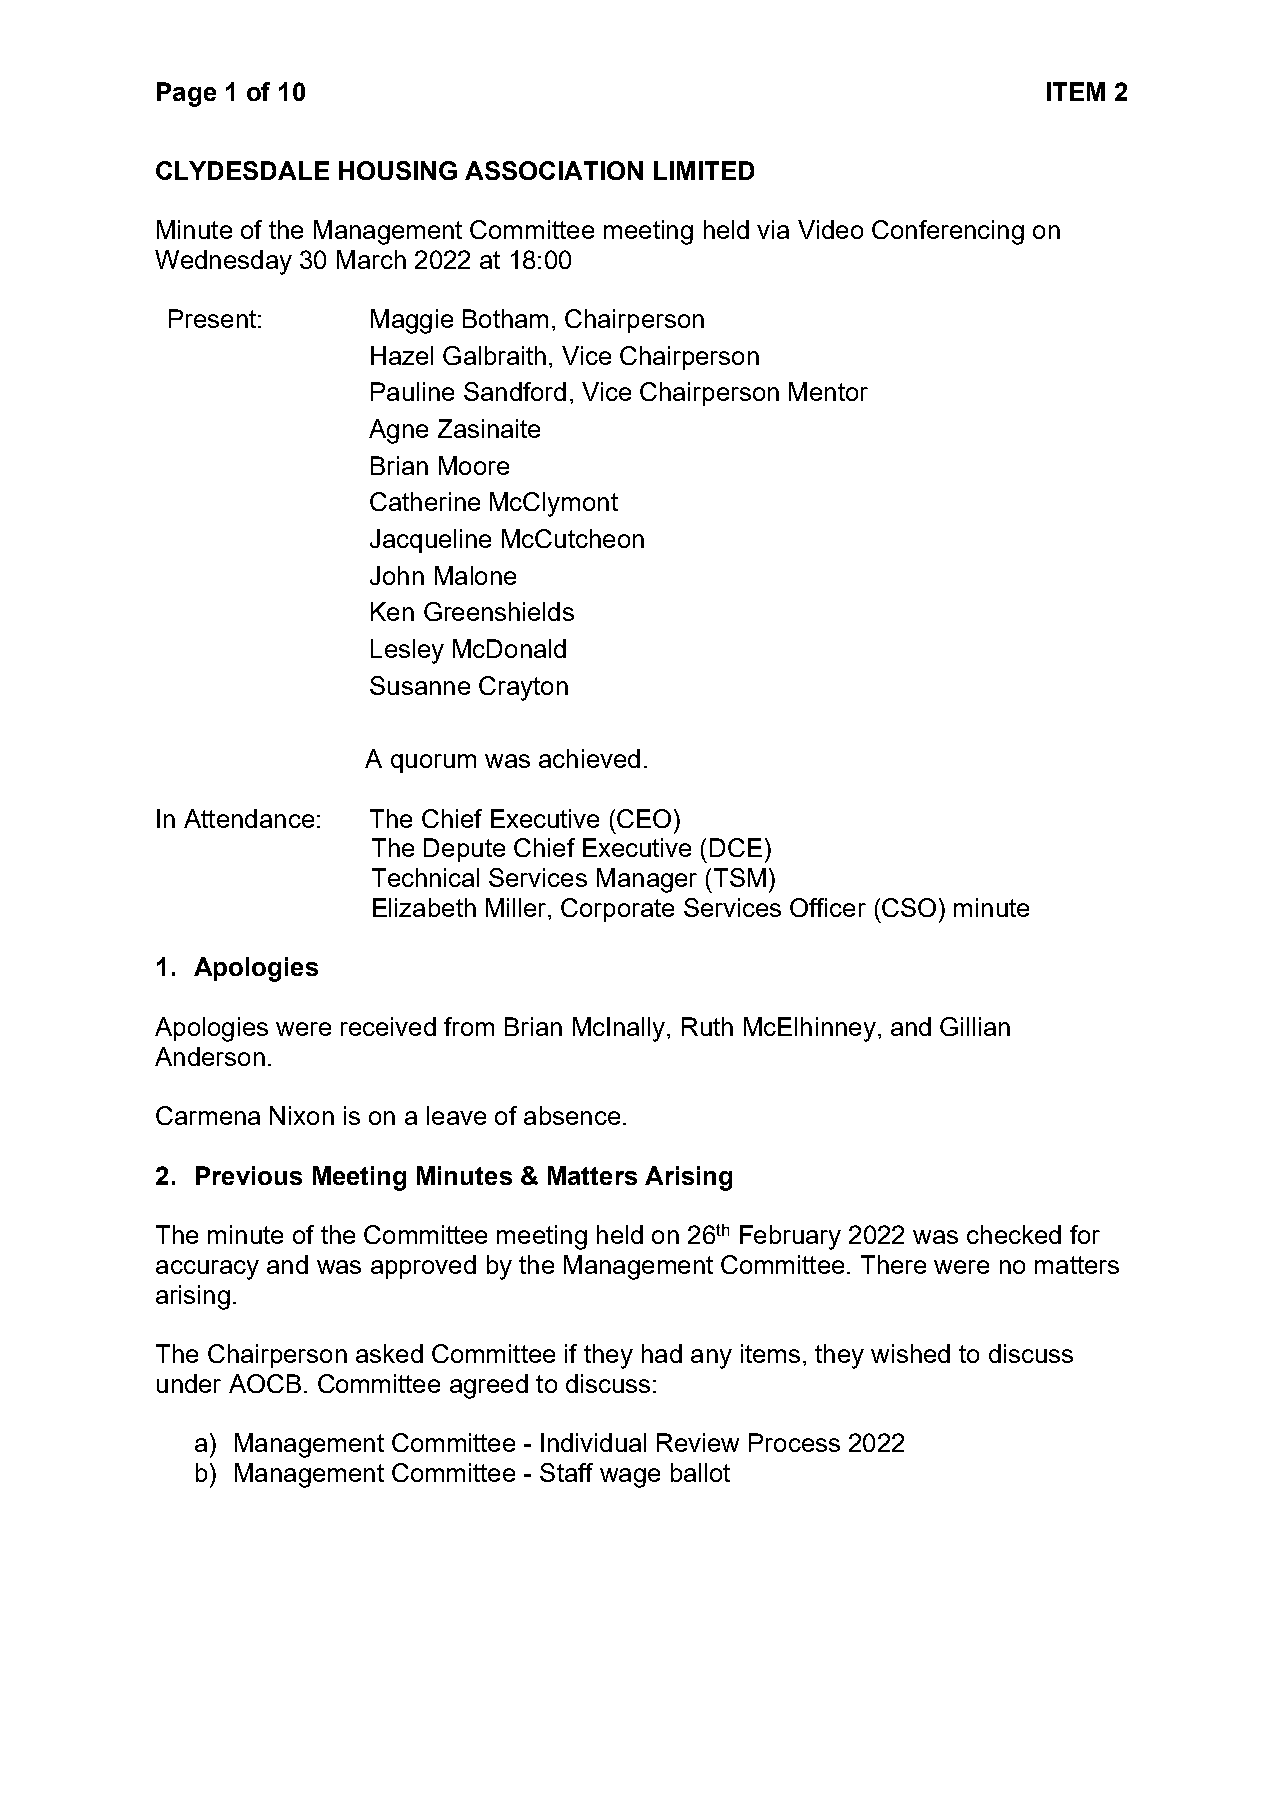 This screenshot has height=1815, width=1283. Describe the element at coordinates (589, 758) in the screenshot. I see `achieved` at that location.
